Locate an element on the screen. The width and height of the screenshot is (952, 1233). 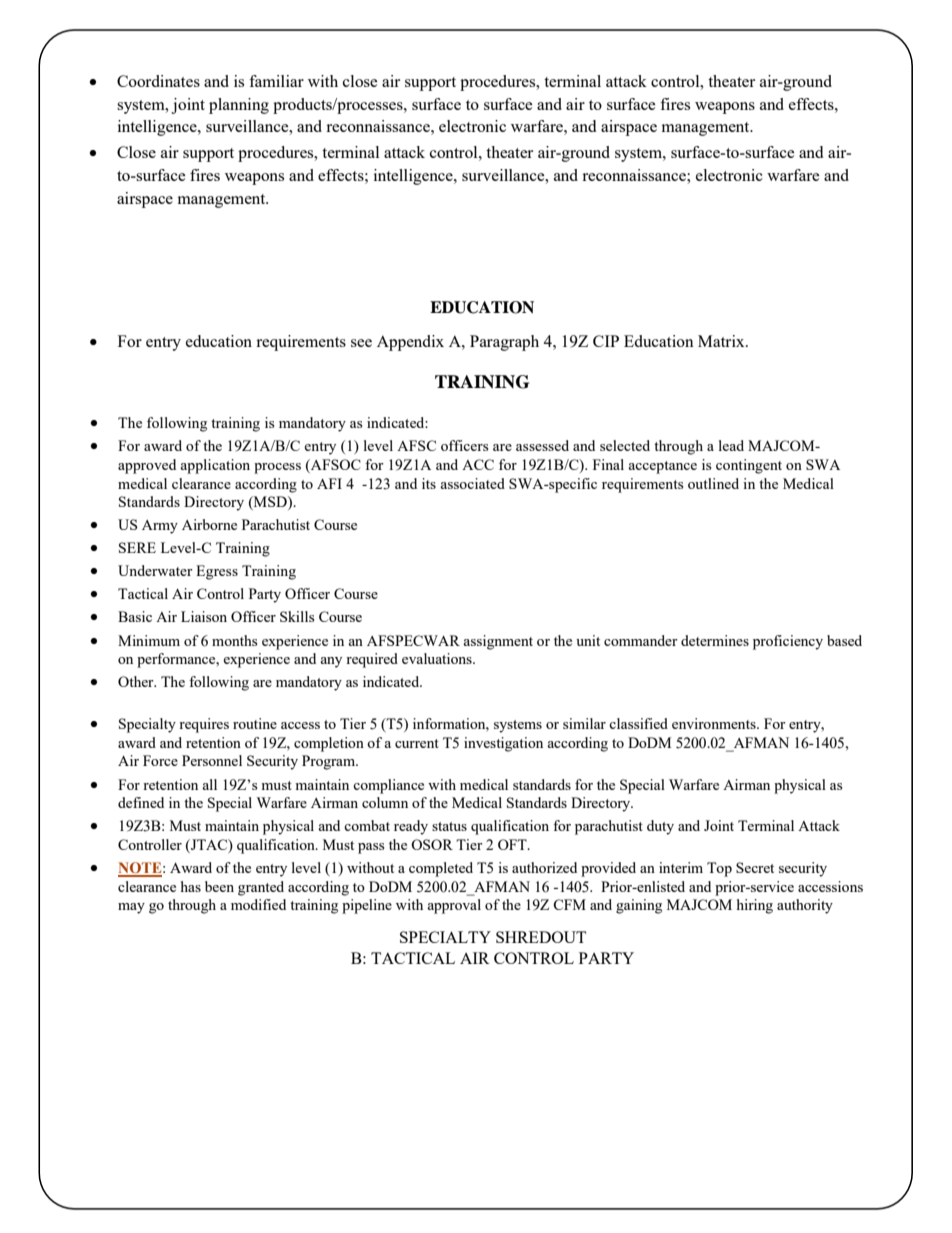
Matrix is located at coordinates (722, 341).
